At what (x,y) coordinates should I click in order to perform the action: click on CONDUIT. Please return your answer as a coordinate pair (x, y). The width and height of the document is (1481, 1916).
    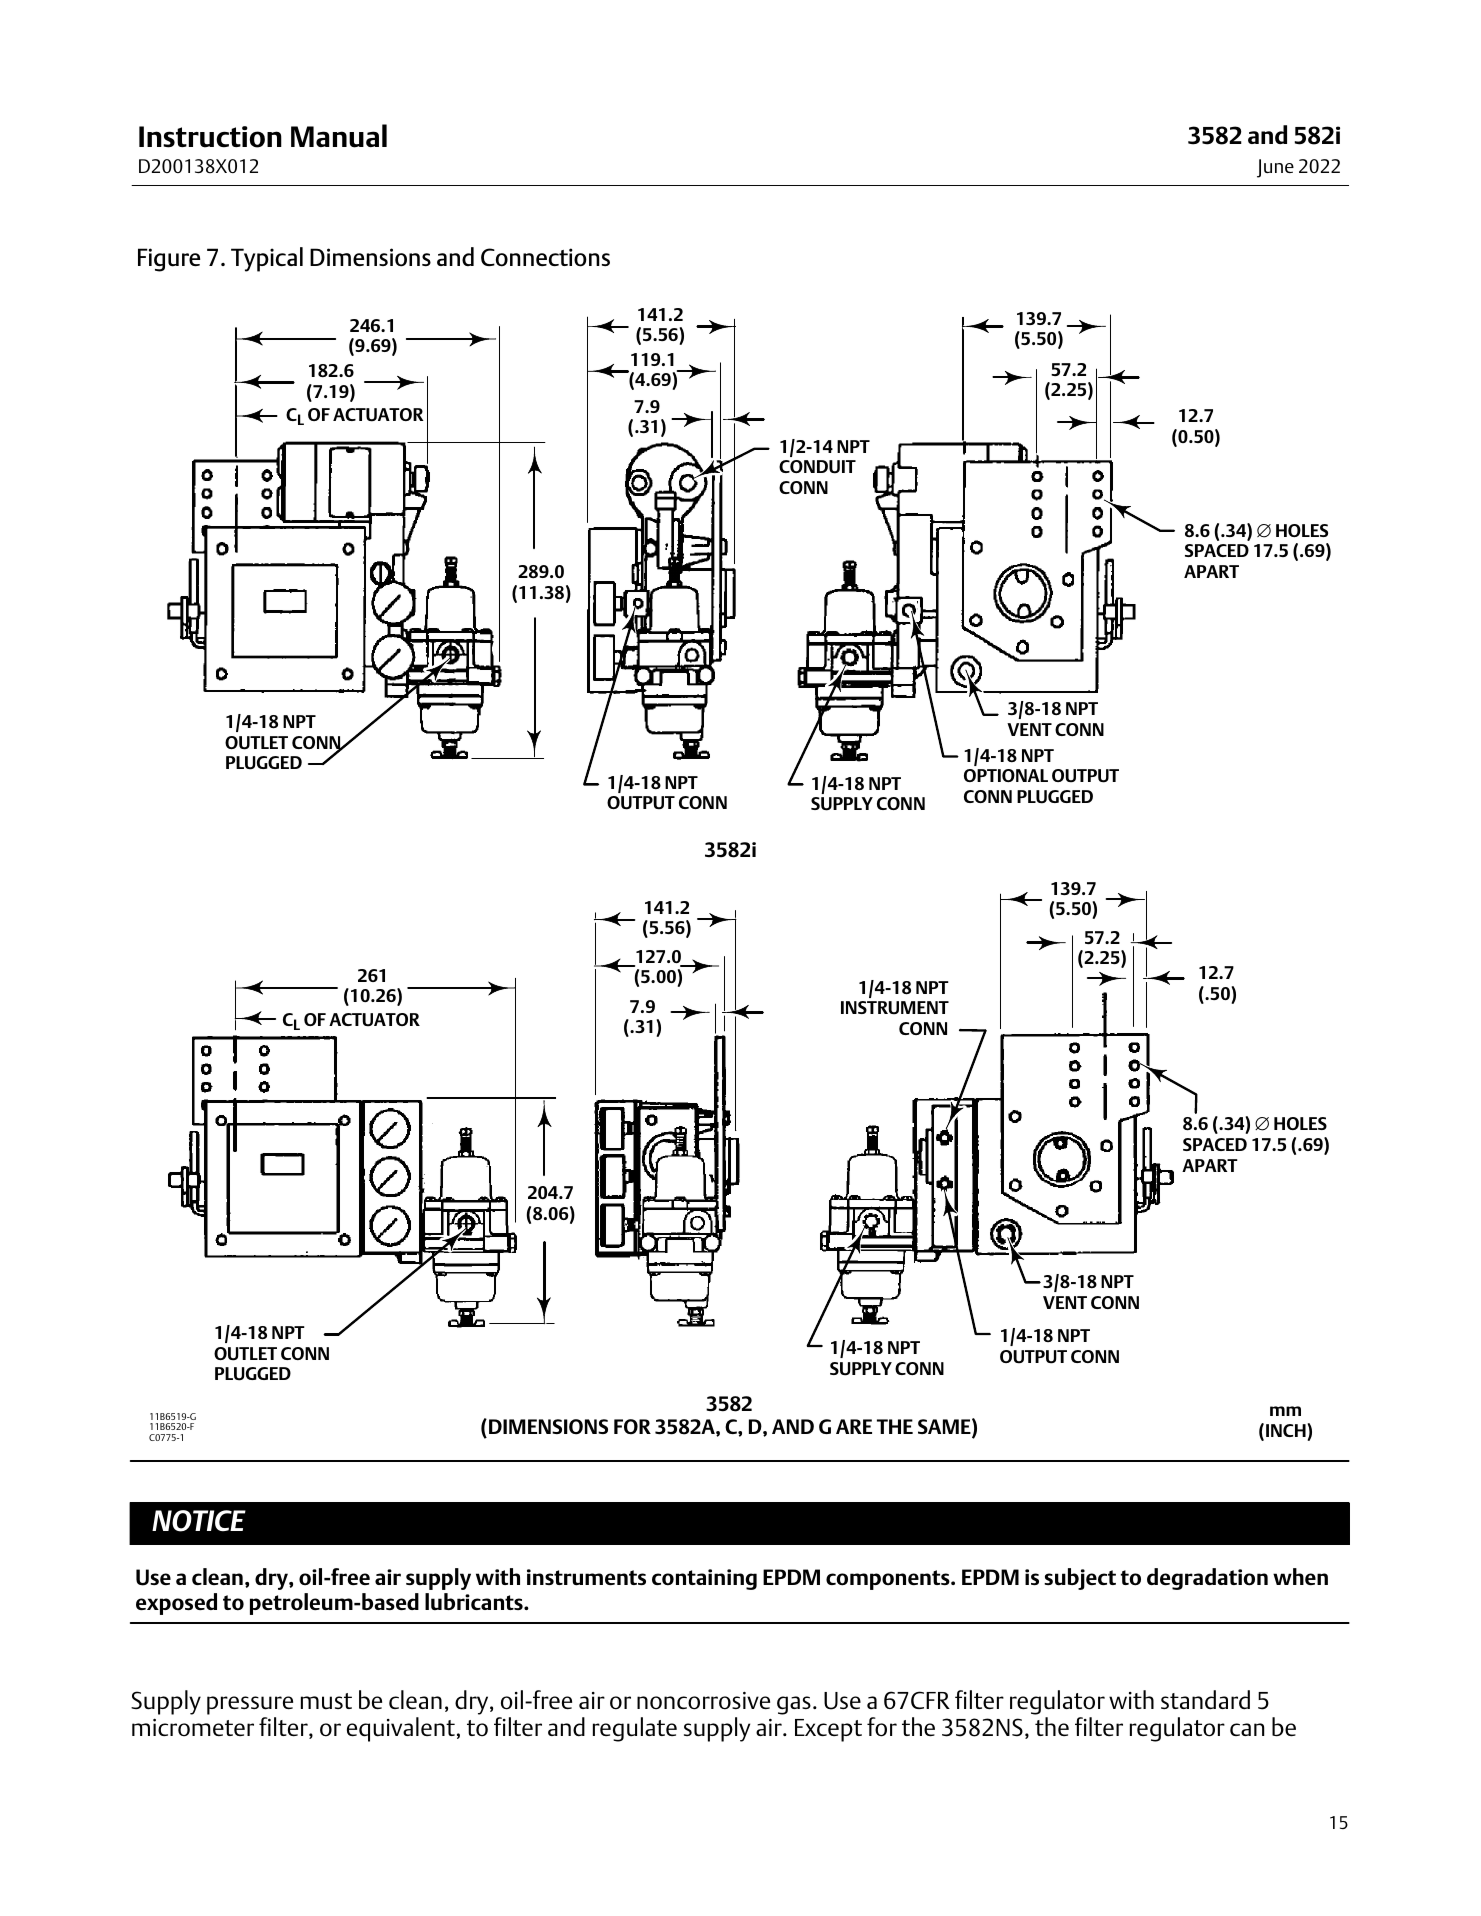
    Looking at the image, I should click on (817, 467).
